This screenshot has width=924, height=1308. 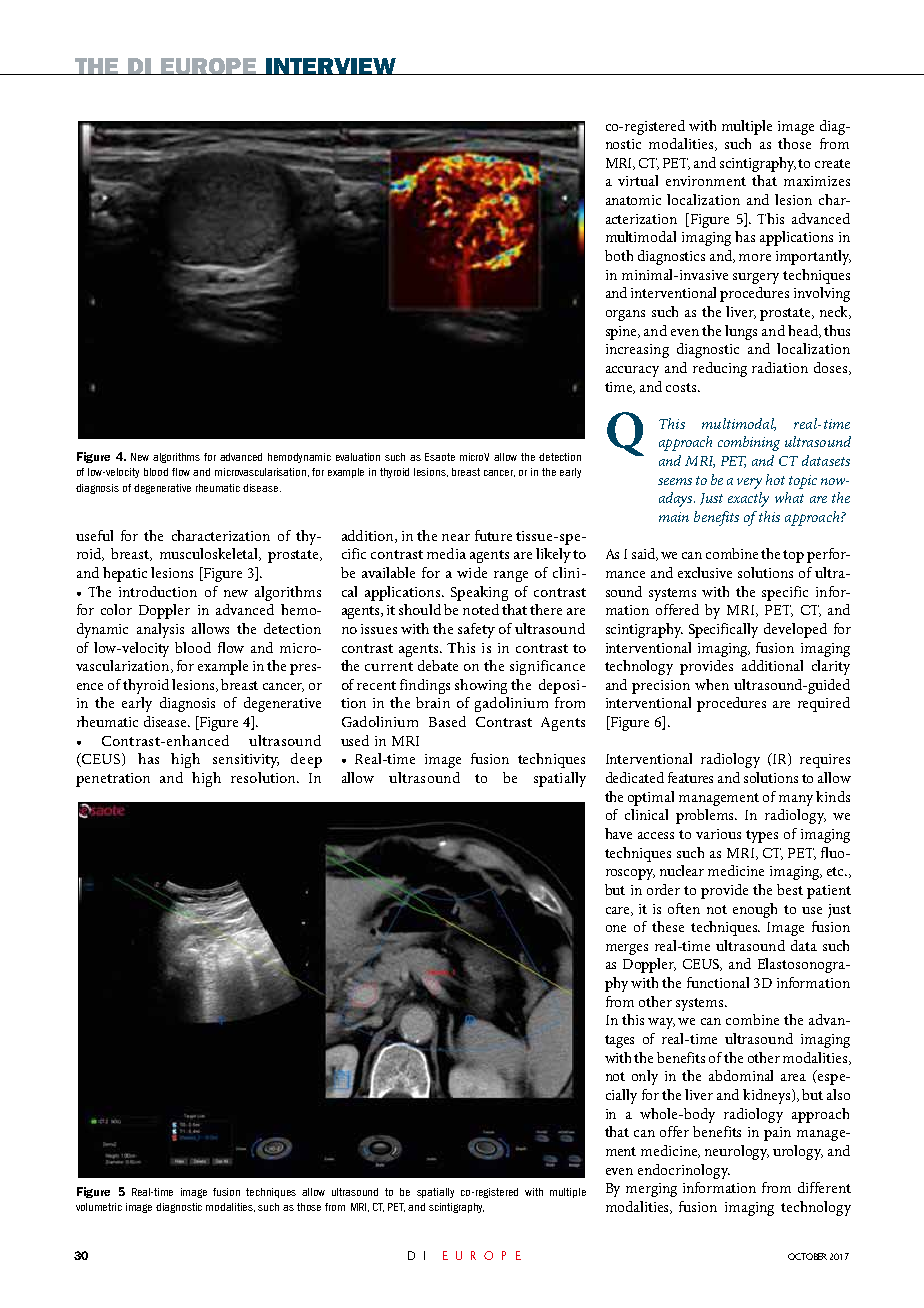 I want to click on very, so click(x=749, y=483).
